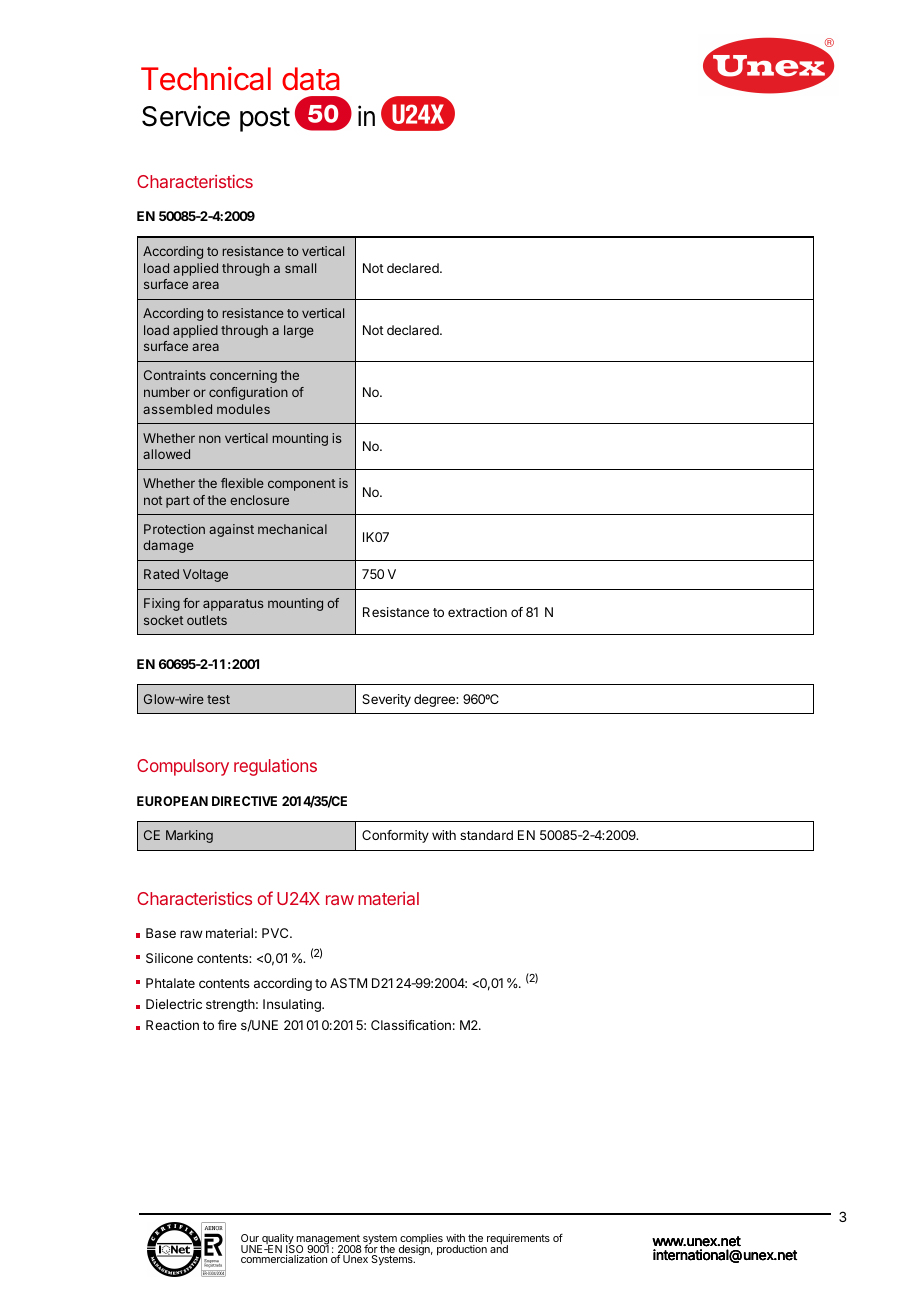 The width and height of the screenshot is (924, 1308). Describe the element at coordinates (186, 116) in the screenshot. I see `Service` at that location.
